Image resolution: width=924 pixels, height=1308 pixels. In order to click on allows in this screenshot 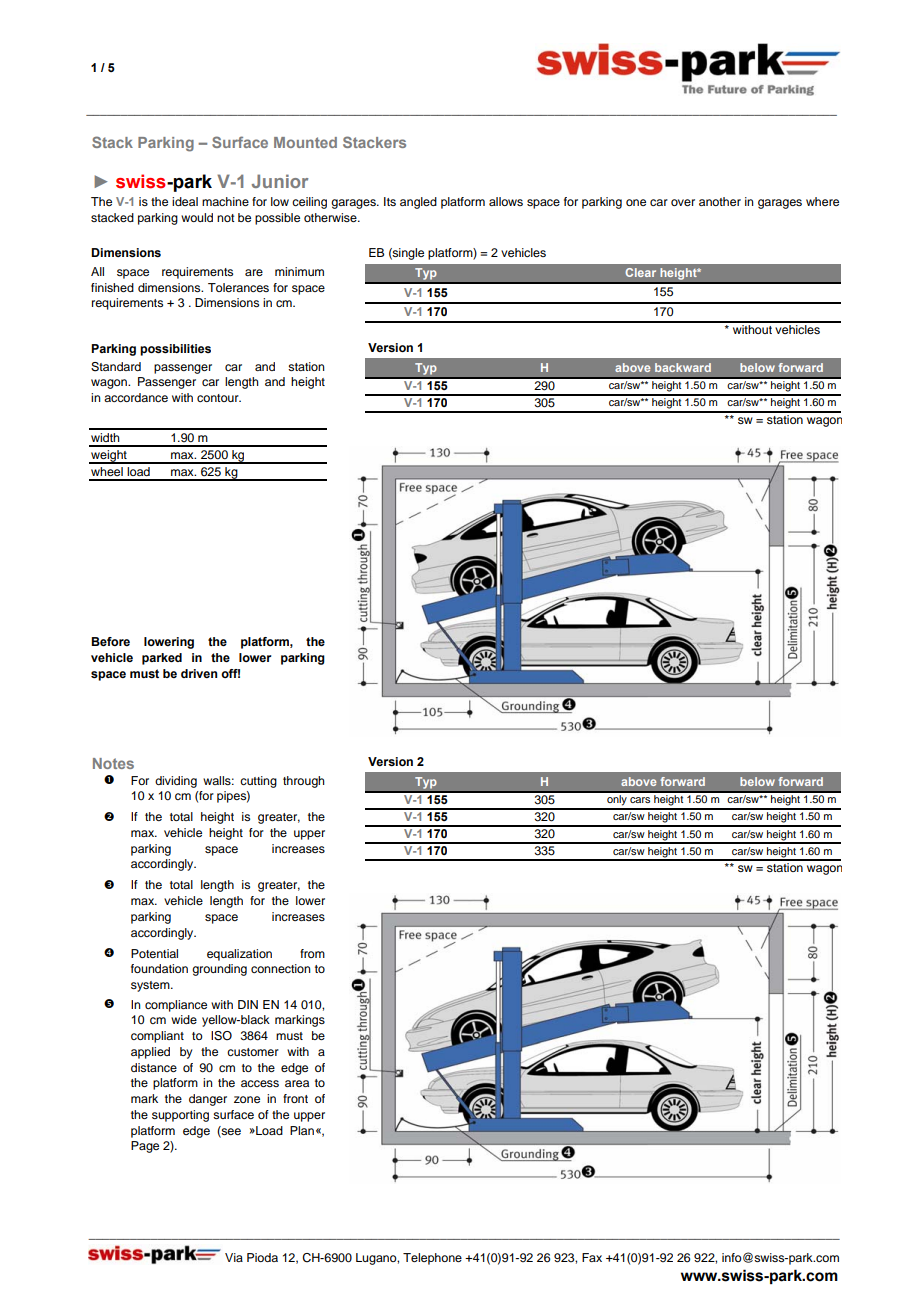, I will do `click(506, 201)`.
